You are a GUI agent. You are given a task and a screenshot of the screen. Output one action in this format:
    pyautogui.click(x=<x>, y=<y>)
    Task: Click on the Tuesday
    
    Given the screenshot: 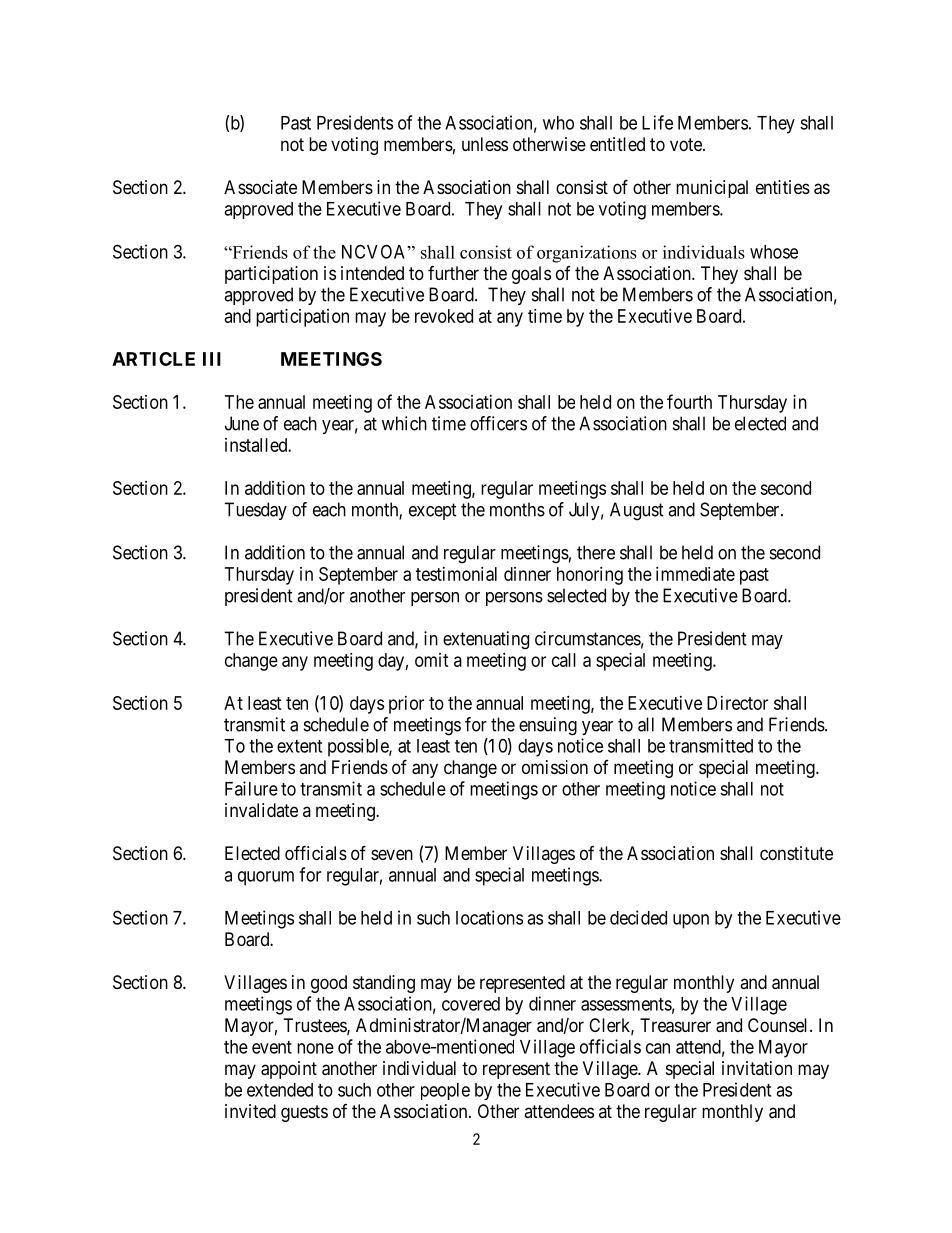 What is the action you would take?
    pyautogui.click(x=255, y=511)
